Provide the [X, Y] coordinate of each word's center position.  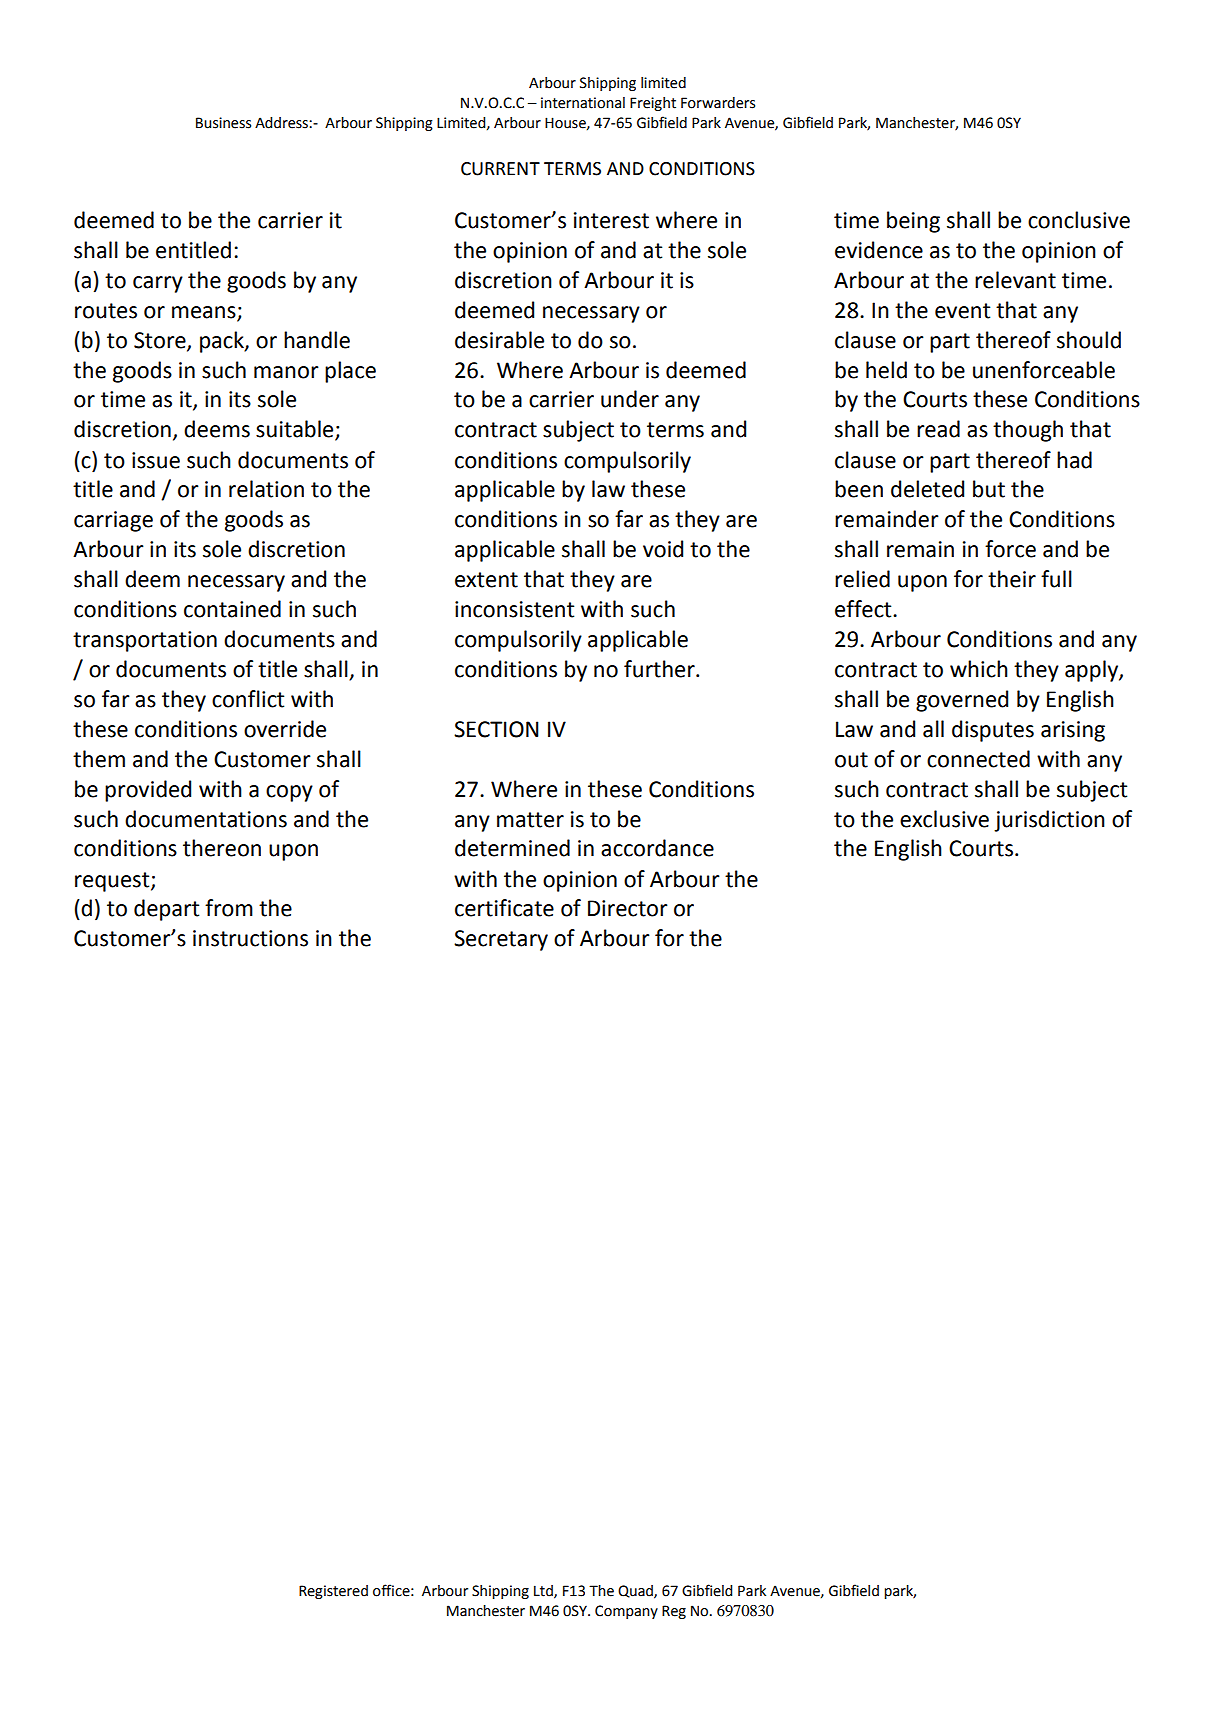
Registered [333, 1592]
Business [223, 123]
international [583, 103]
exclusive [944, 819]
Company [626, 1612]
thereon [222, 848]
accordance [657, 848]
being [913, 222]
